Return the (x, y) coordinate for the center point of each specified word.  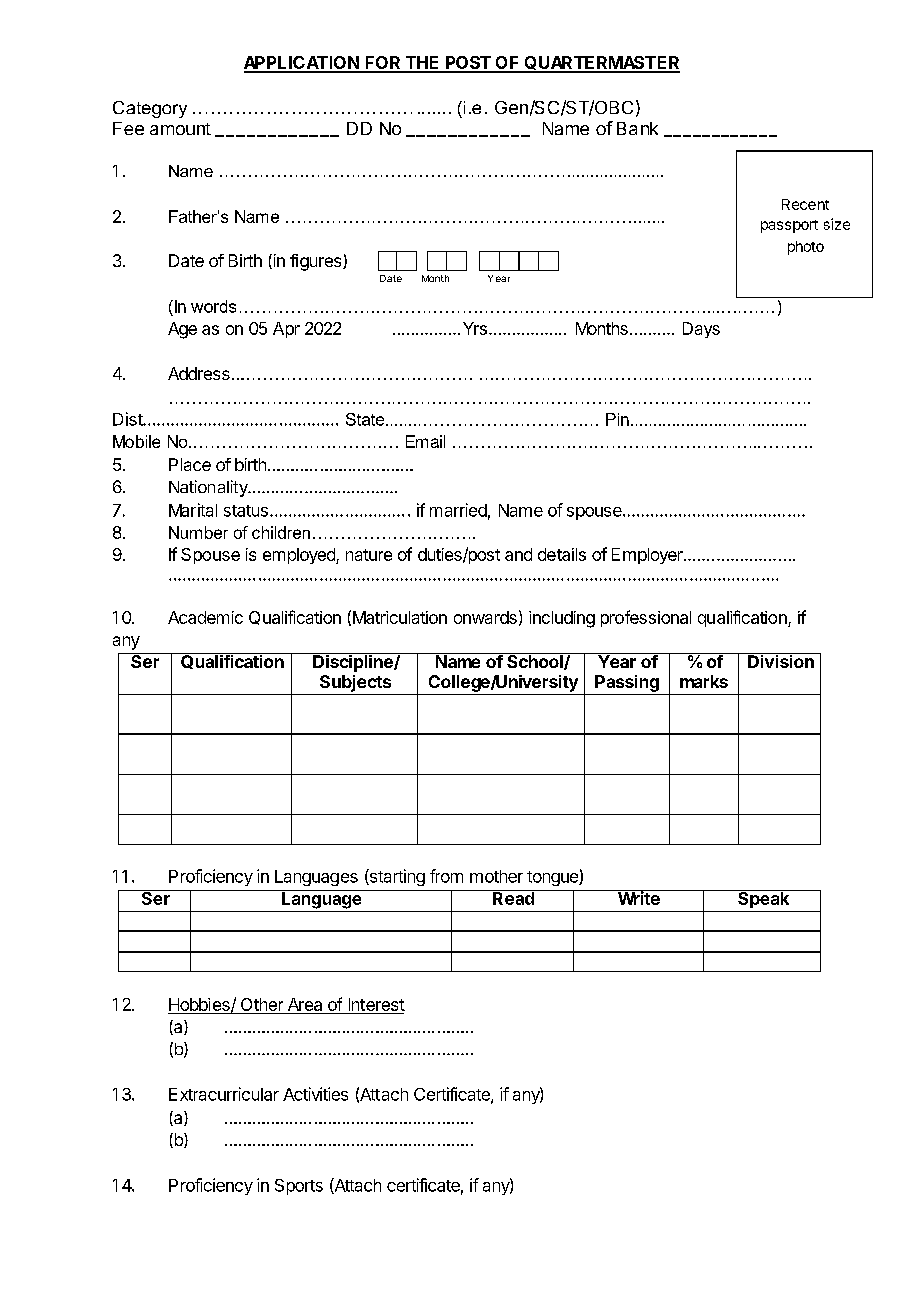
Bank (637, 128)
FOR (383, 64)
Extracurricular (224, 1094)
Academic (205, 617)
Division (781, 660)
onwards (485, 617)
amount (180, 129)
